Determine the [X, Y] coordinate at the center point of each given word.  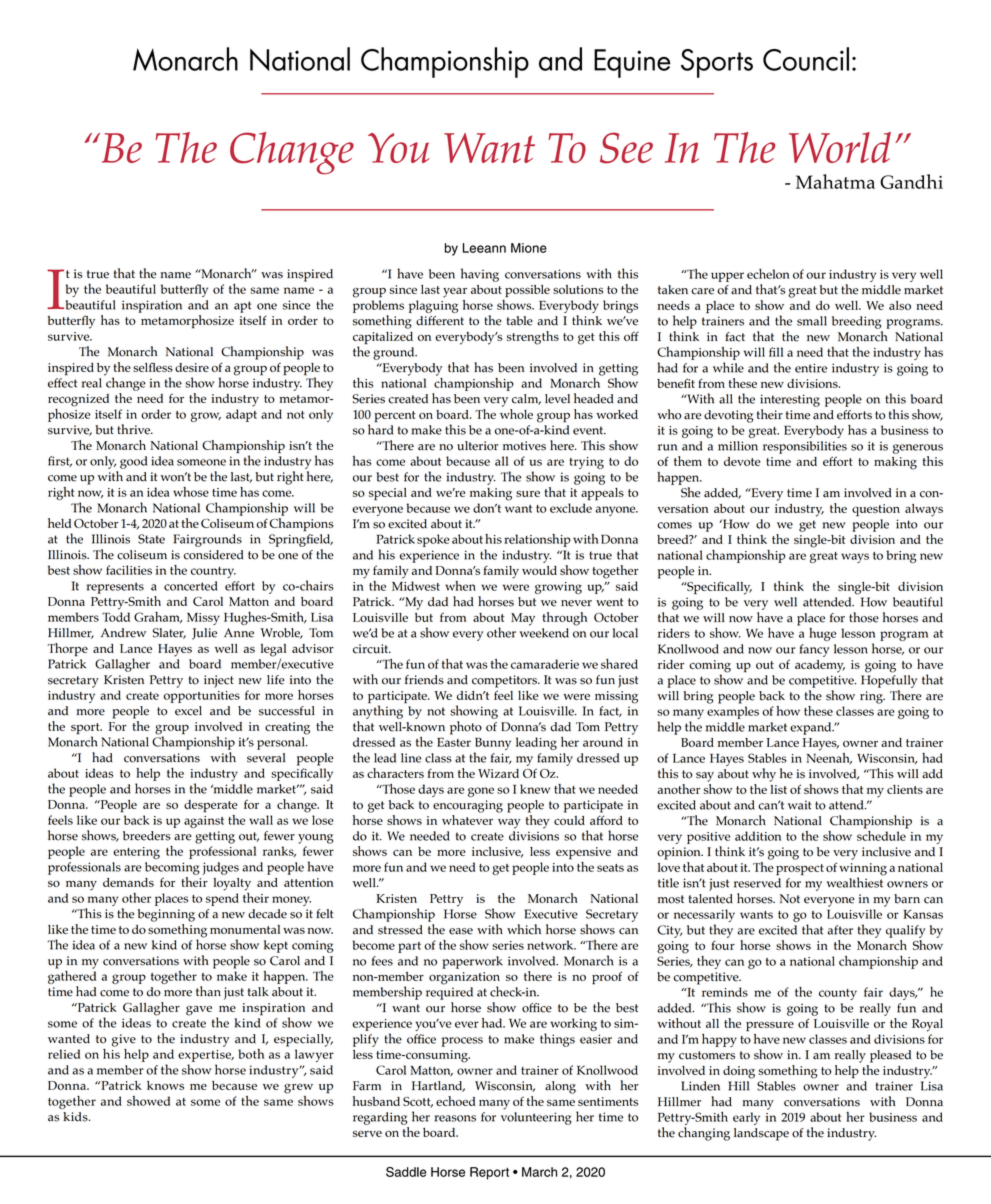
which [524, 929]
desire [192, 367]
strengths [533, 338]
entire [811, 368]
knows [165, 1085]
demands [128, 882]
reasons [455, 1118]
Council [806, 59]
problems [378, 306]
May [523, 619]
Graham [158, 617]
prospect [800, 870]
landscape [761, 1134]
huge [822, 634]
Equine [632, 63]
